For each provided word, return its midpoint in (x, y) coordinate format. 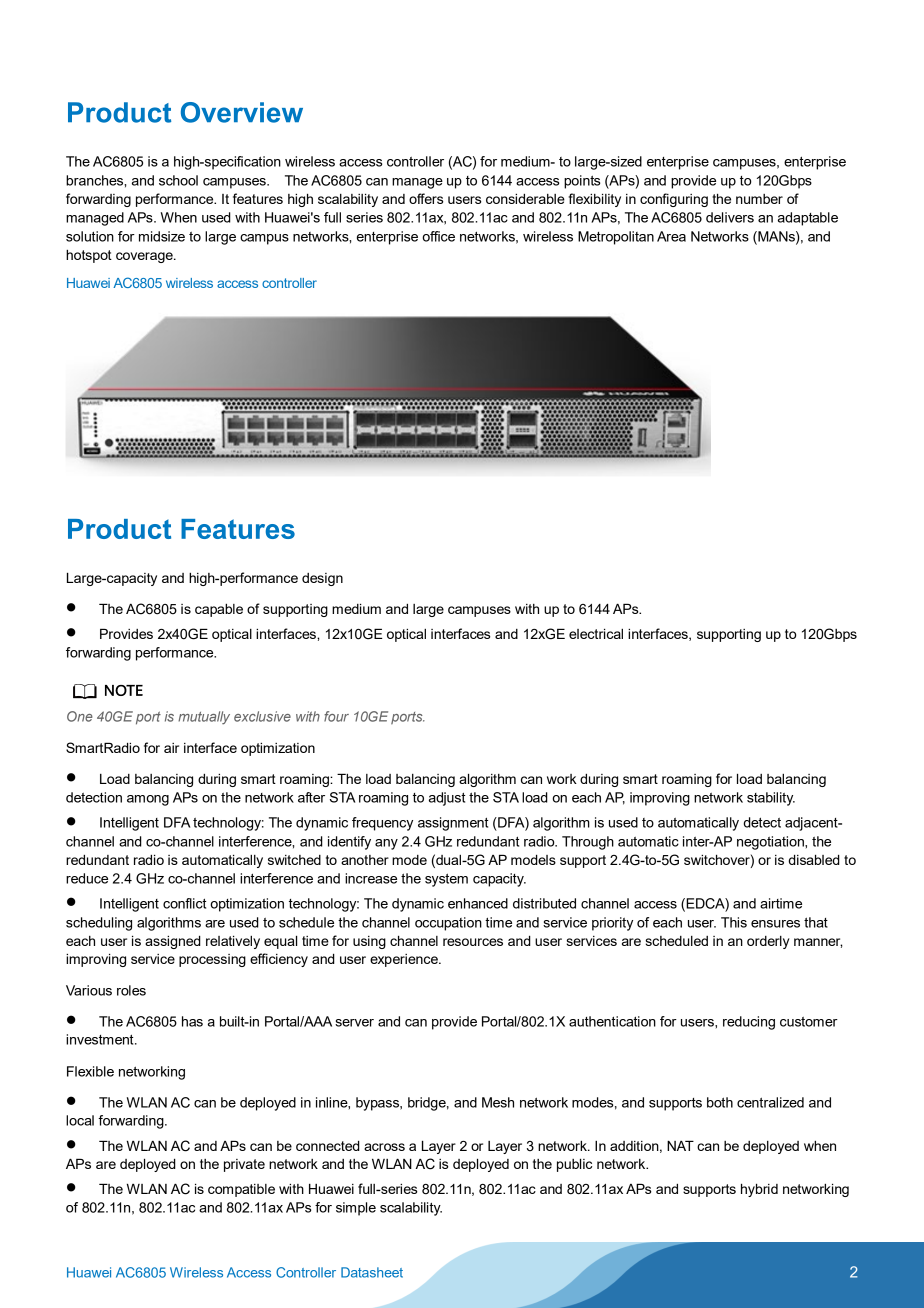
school (178, 180)
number (759, 199)
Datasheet (372, 1272)
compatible (241, 1190)
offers (426, 198)
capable (219, 610)
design (322, 579)
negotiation (771, 843)
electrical (596, 634)
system (446, 880)
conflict (184, 903)
